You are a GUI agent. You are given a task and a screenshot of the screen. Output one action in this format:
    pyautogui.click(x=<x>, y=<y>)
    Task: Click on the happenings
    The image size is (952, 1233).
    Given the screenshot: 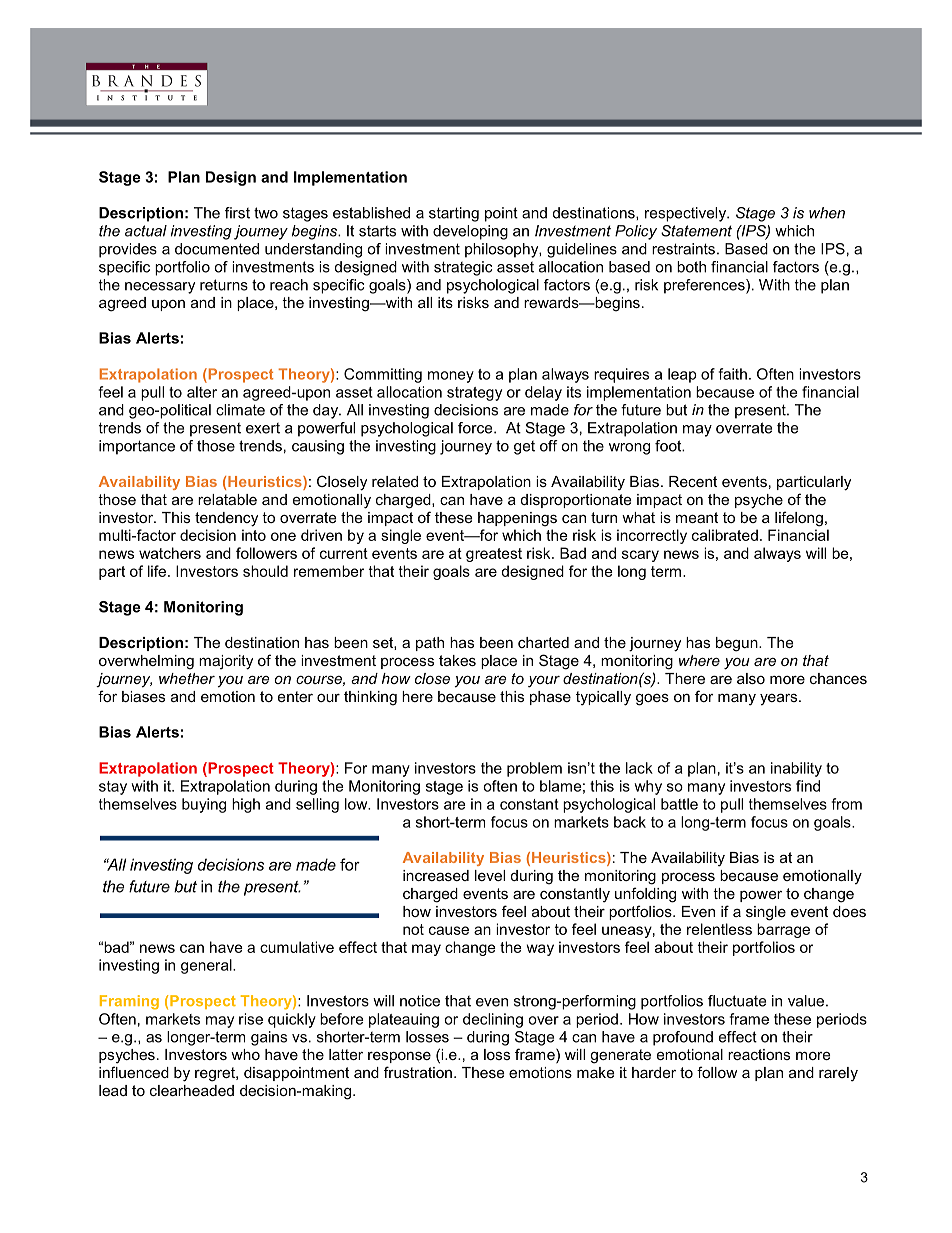 What is the action you would take?
    pyautogui.click(x=517, y=519)
